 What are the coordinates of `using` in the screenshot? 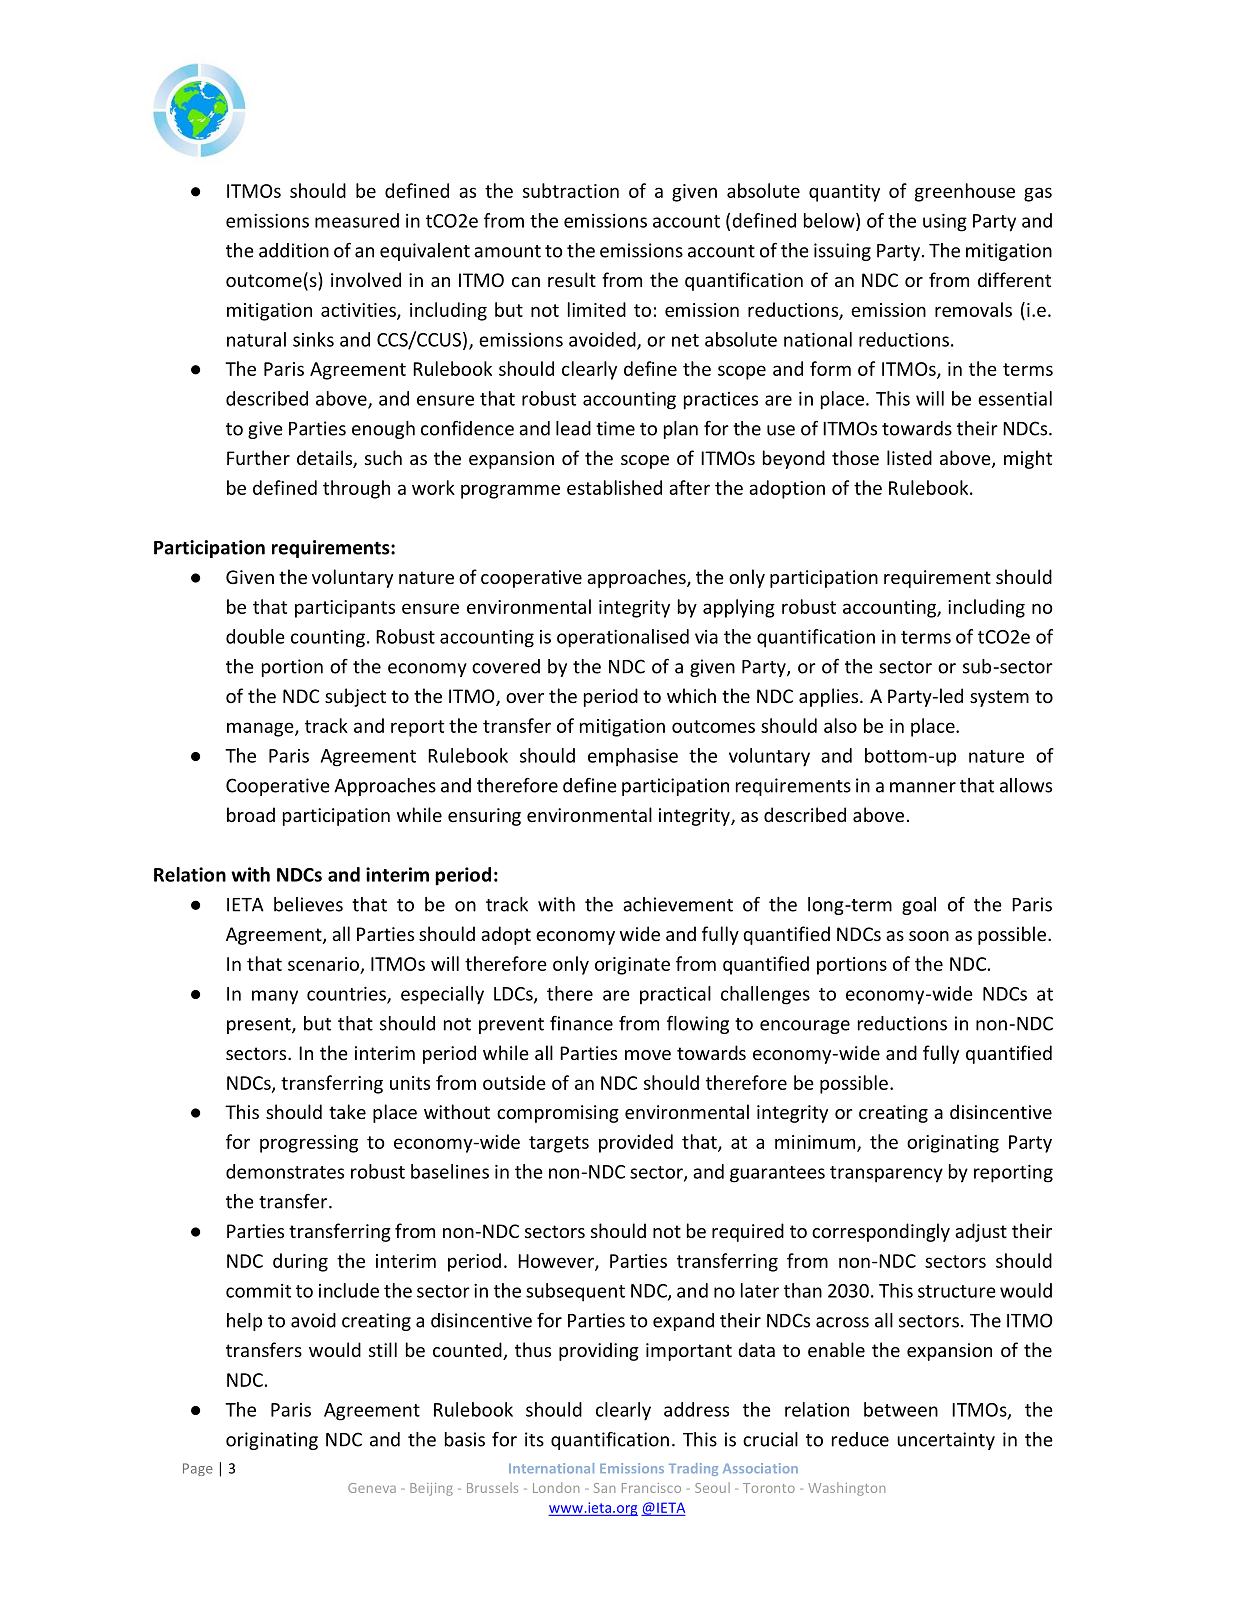 It's located at (945, 223).
